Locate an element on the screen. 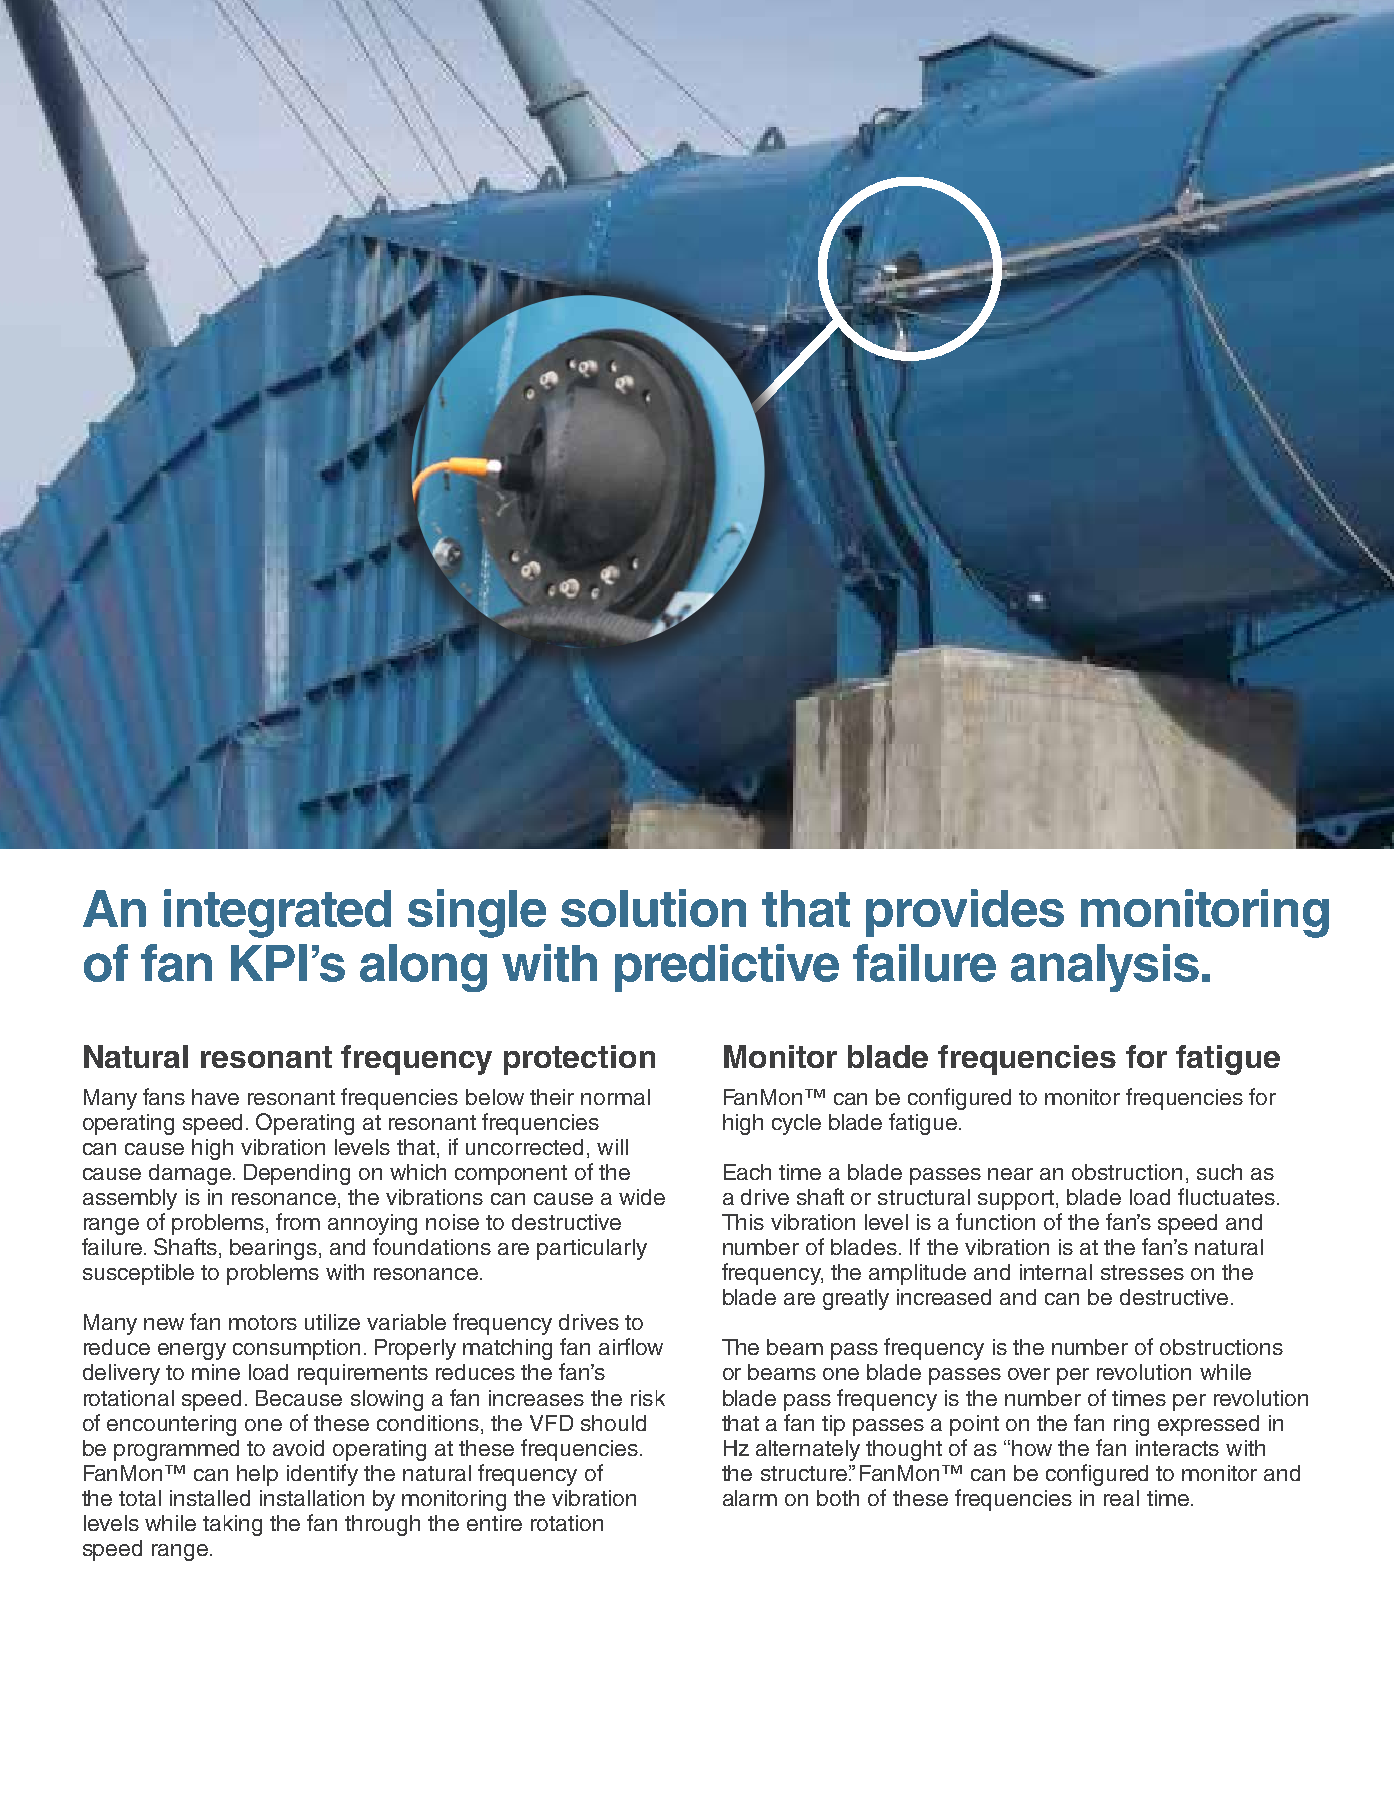 This screenshot has height=1804, width=1394. shift is located at coordinates (523, 111).
